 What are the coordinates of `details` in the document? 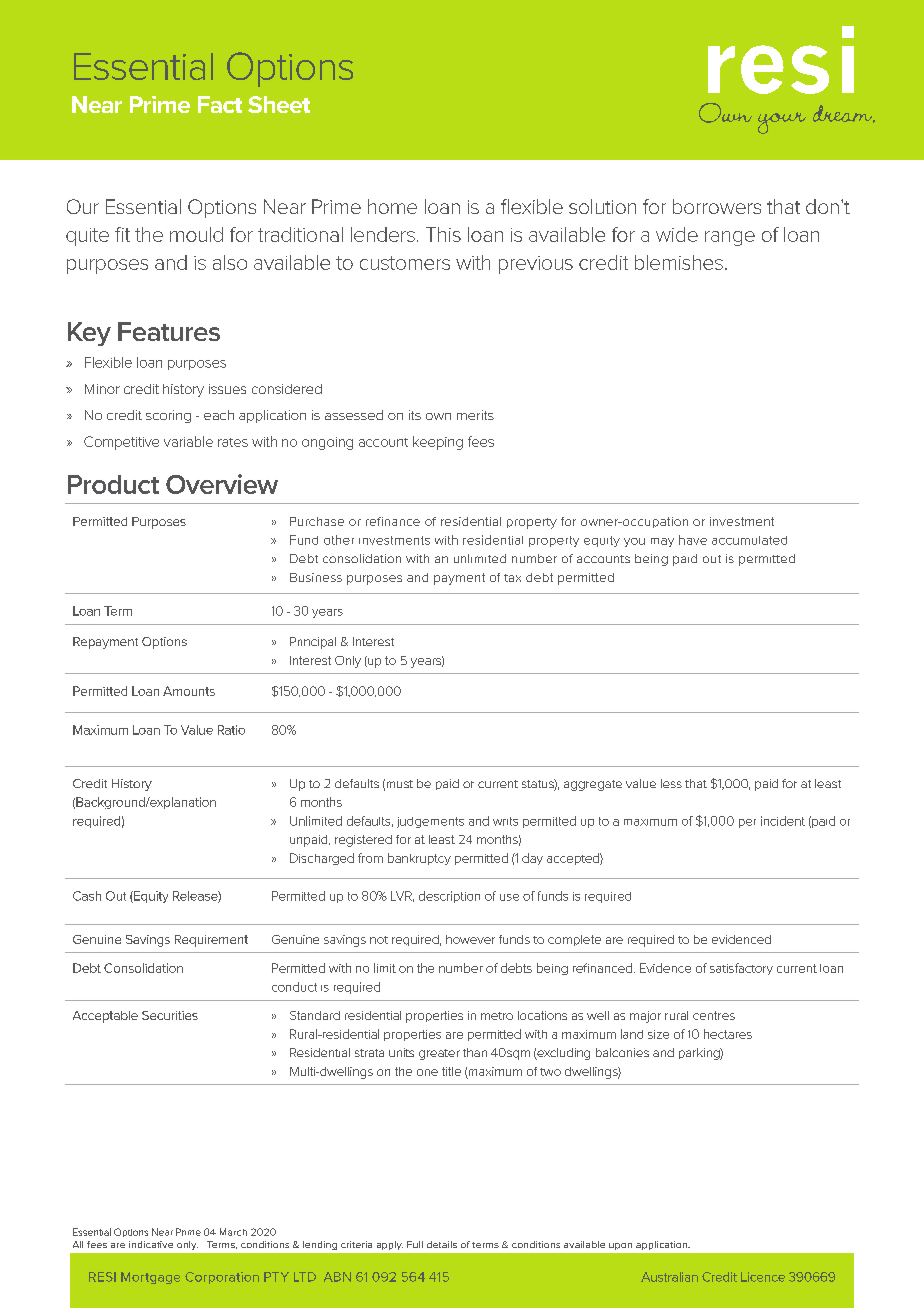 It's located at (442, 1244).
